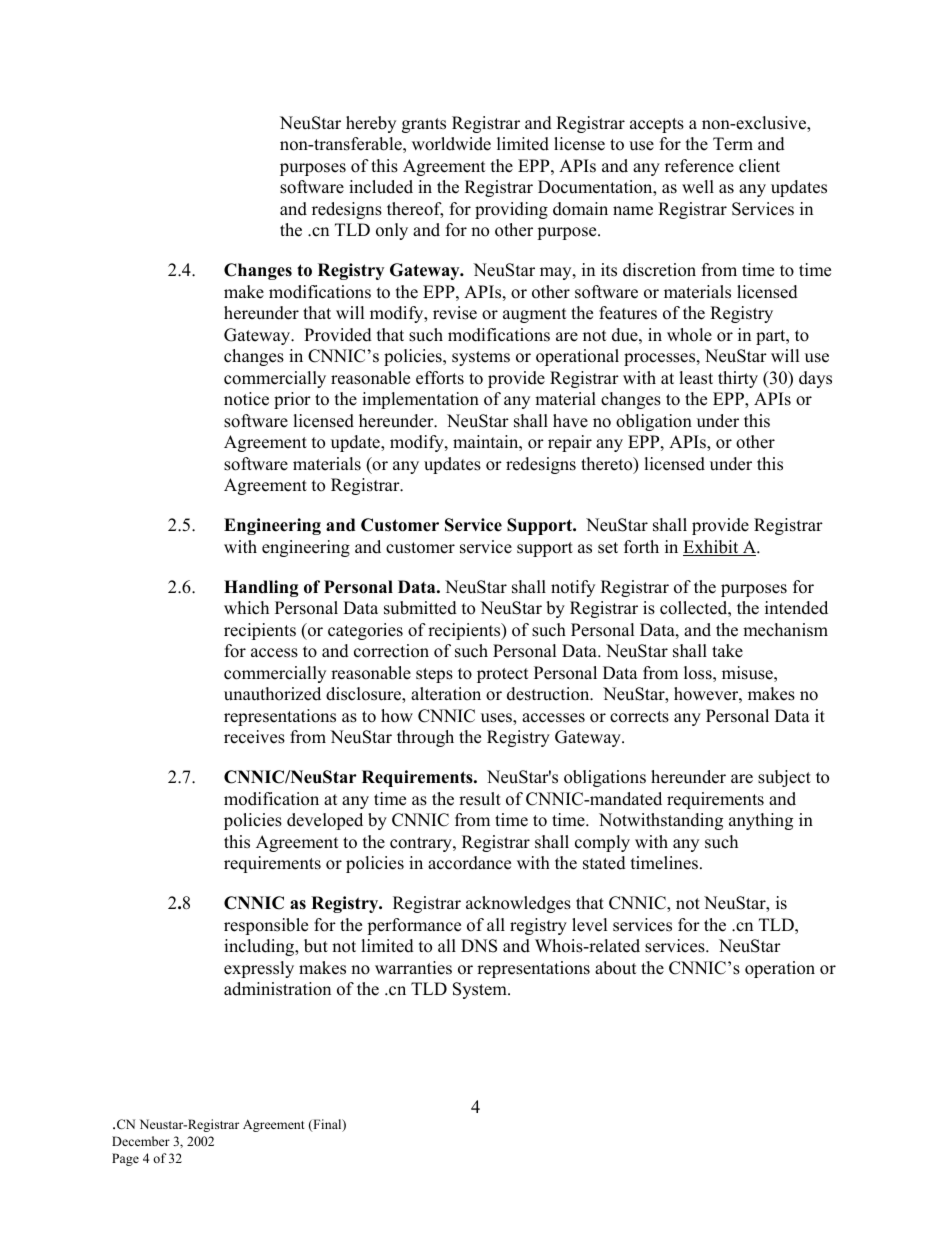  What do you see at coordinates (469, 863) in the page?
I see `accordance` at bounding box center [469, 863].
